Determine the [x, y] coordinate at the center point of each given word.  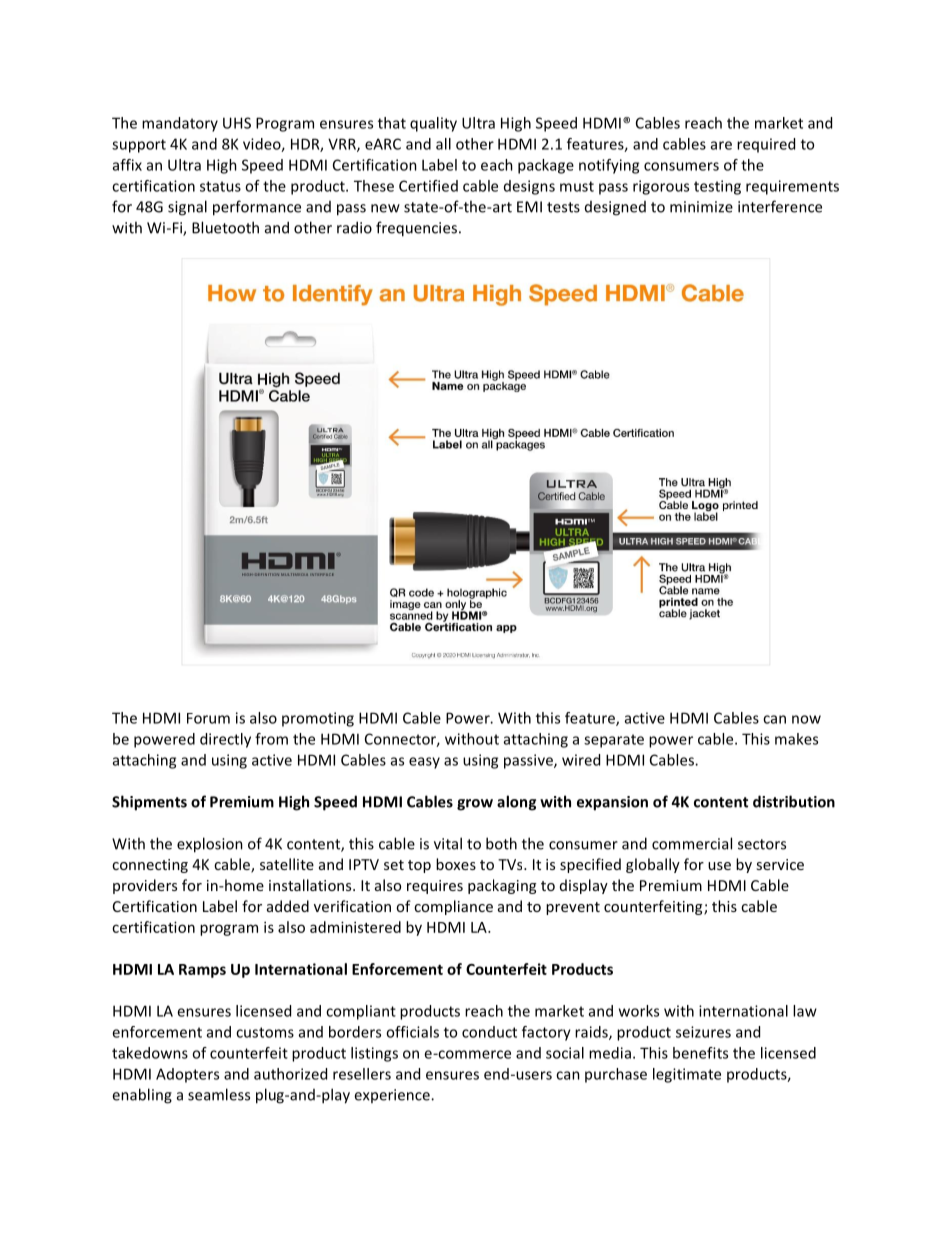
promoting [318, 719]
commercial [692, 843]
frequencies [416, 229]
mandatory [180, 124]
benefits [700, 1053]
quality [433, 124]
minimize [701, 207]
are [721, 145]
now [806, 719]
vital [448, 843]
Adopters [187, 1075]
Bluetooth [225, 227]
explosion [210, 845]
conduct [489, 1032]
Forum [208, 718]
